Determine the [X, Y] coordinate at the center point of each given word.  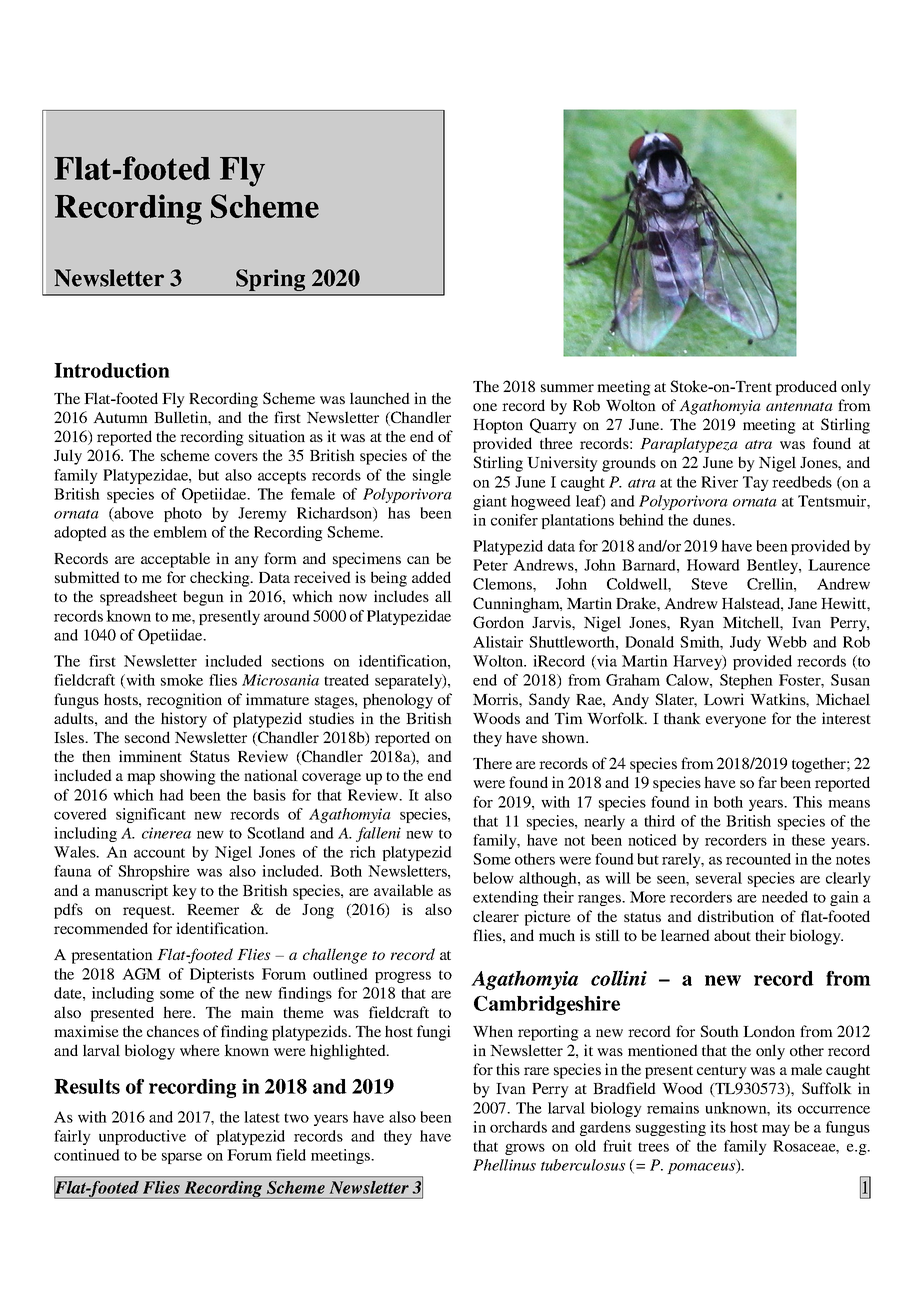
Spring [271, 281]
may [776, 1130]
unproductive [142, 1137]
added [431, 577]
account [159, 853]
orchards [518, 1127]
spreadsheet [138, 598]
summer [567, 388]
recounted [758, 859]
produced [806, 388]
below [493, 878]
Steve [709, 584]
